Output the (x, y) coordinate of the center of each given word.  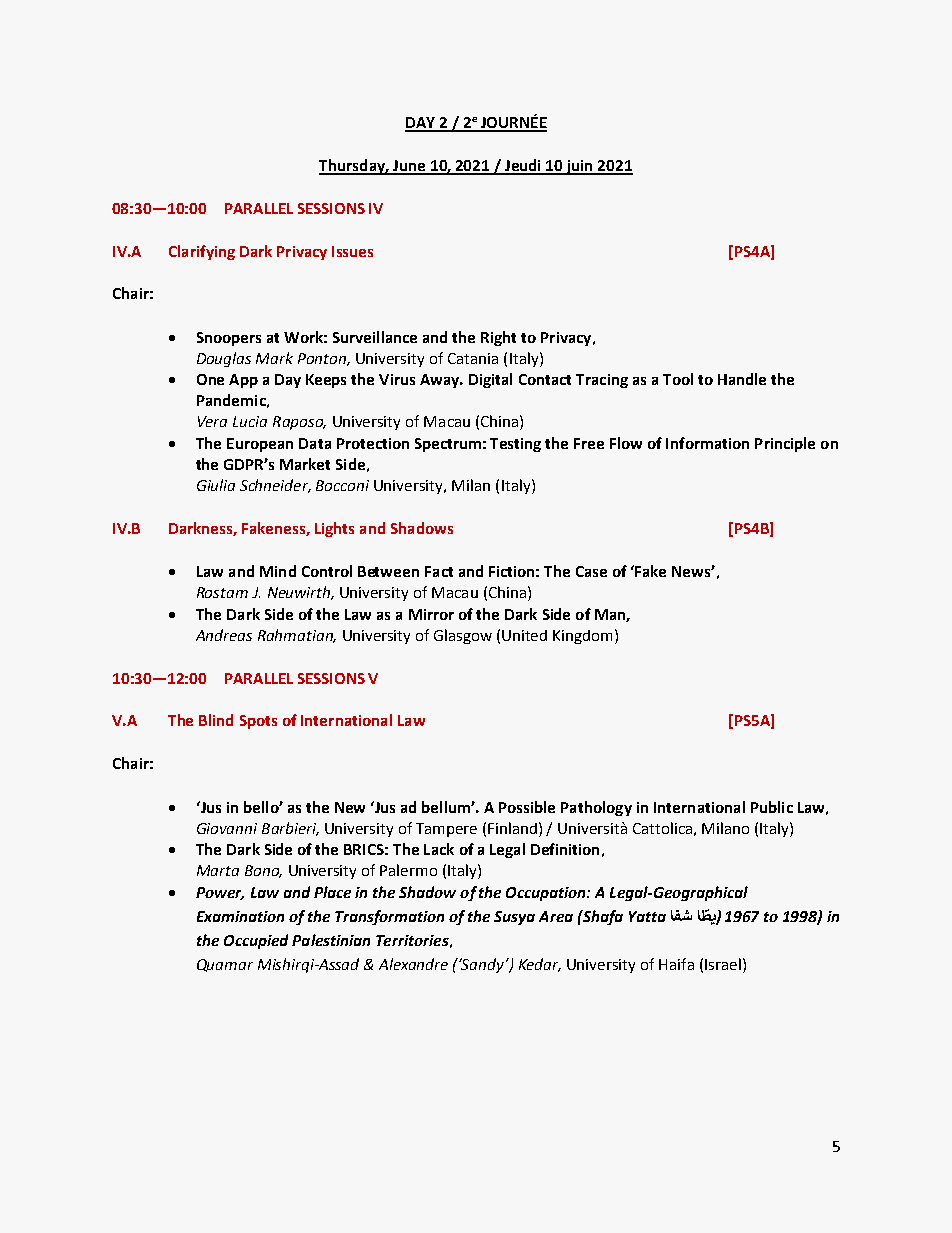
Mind (278, 571)
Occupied (256, 941)
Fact (439, 571)
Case (591, 571)
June (409, 167)
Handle (742, 379)
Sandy (483, 965)
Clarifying (202, 252)
